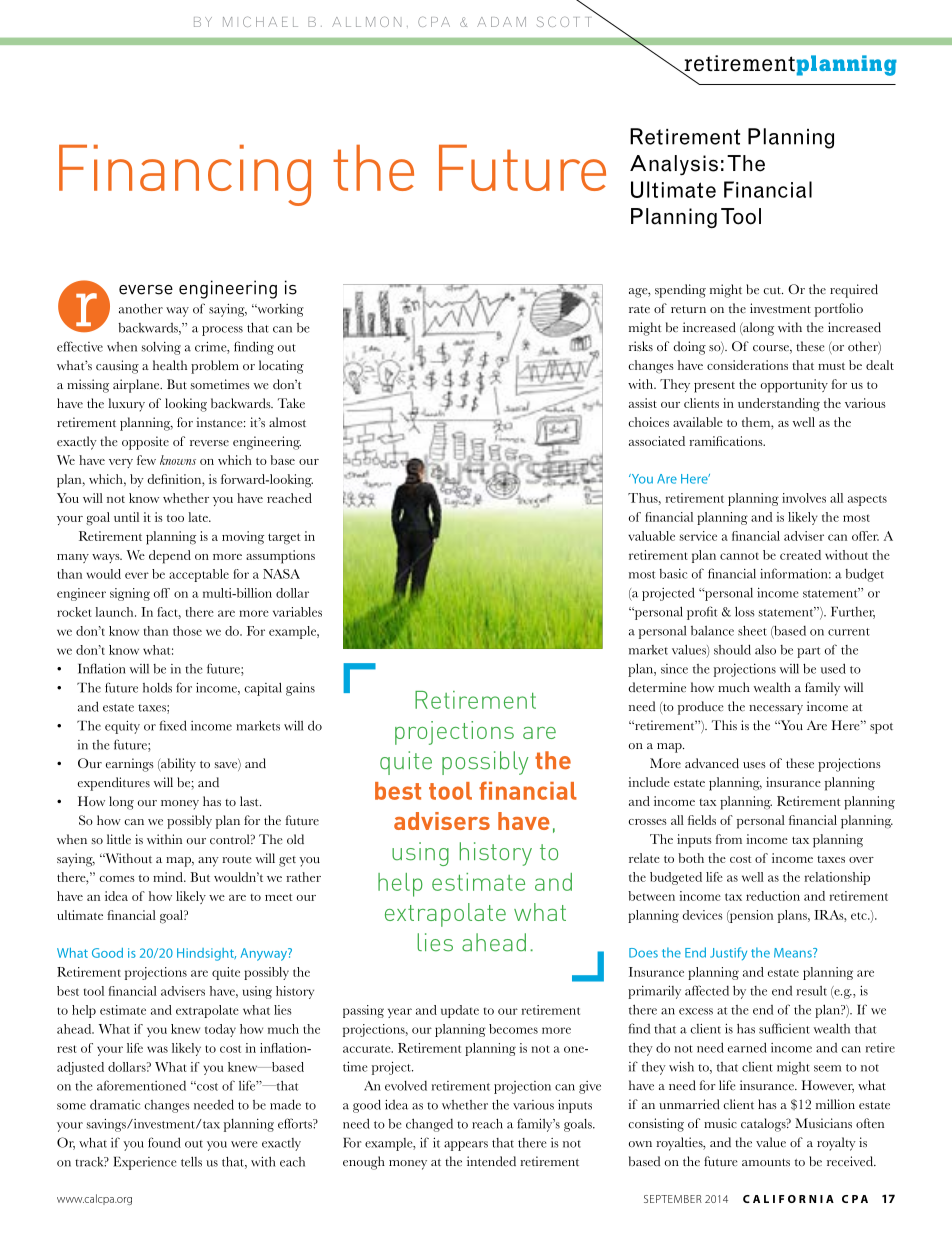  What do you see at coordinates (119, 839) in the document?
I see `little` at bounding box center [119, 839].
